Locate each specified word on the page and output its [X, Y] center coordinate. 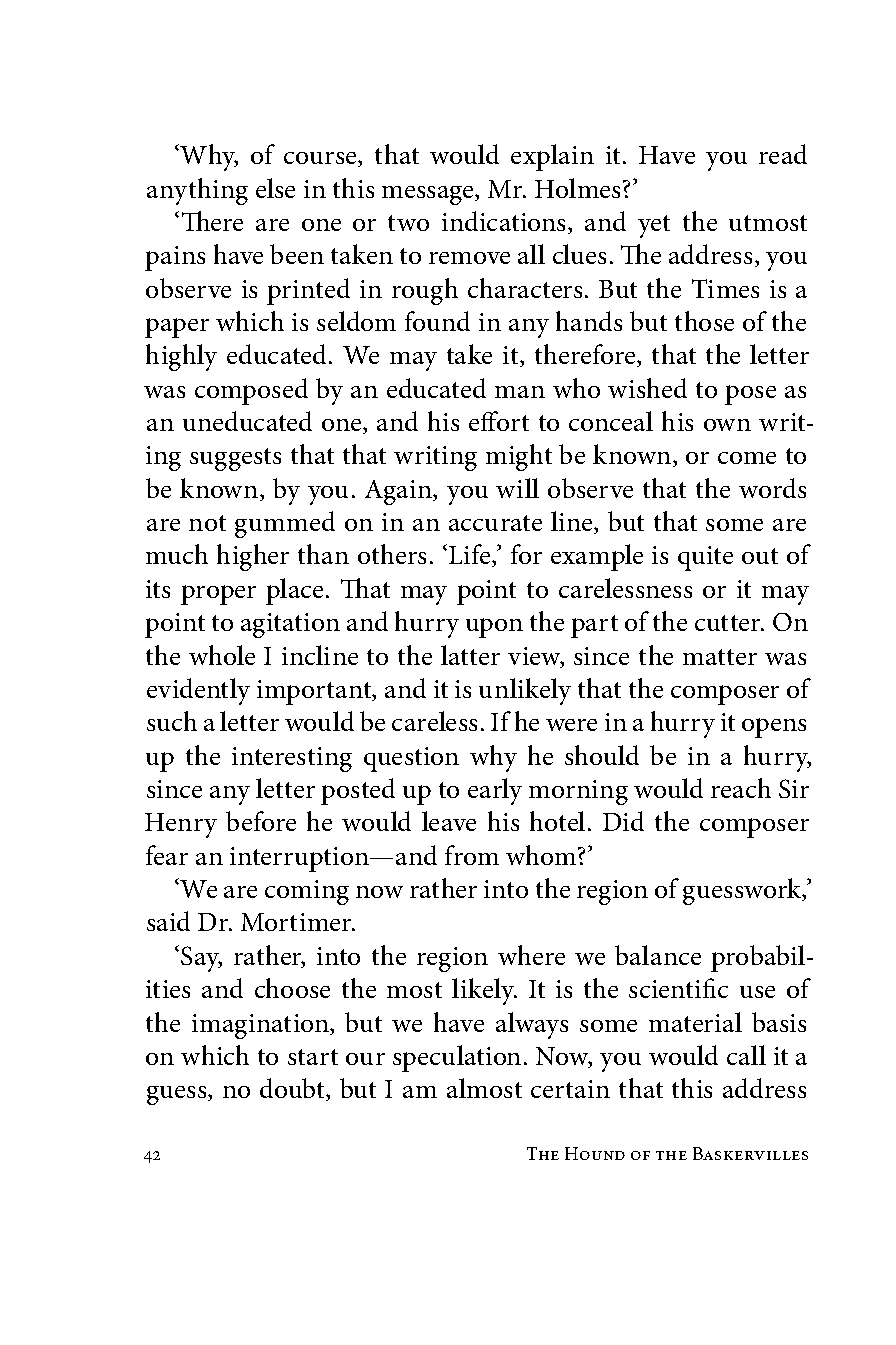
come [747, 458]
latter [470, 655]
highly [181, 357]
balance [658, 955]
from [472, 855]
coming [307, 892]
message [429, 195]
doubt [293, 1089]
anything [197, 191]
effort [499, 421]
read [783, 154]
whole [222, 655]
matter [720, 657]
